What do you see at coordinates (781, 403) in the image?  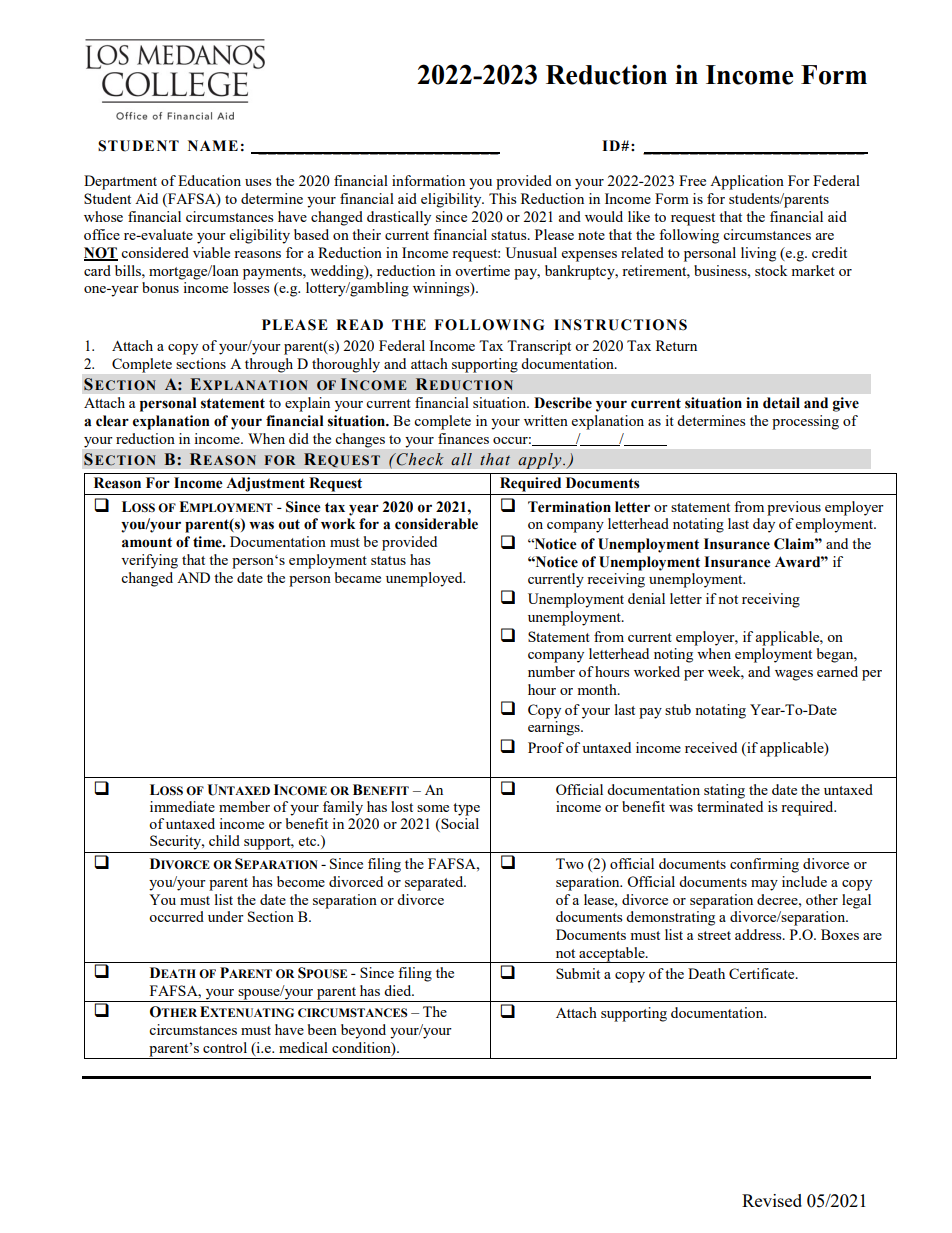 I see `detail` at bounding box center [781, 403].
